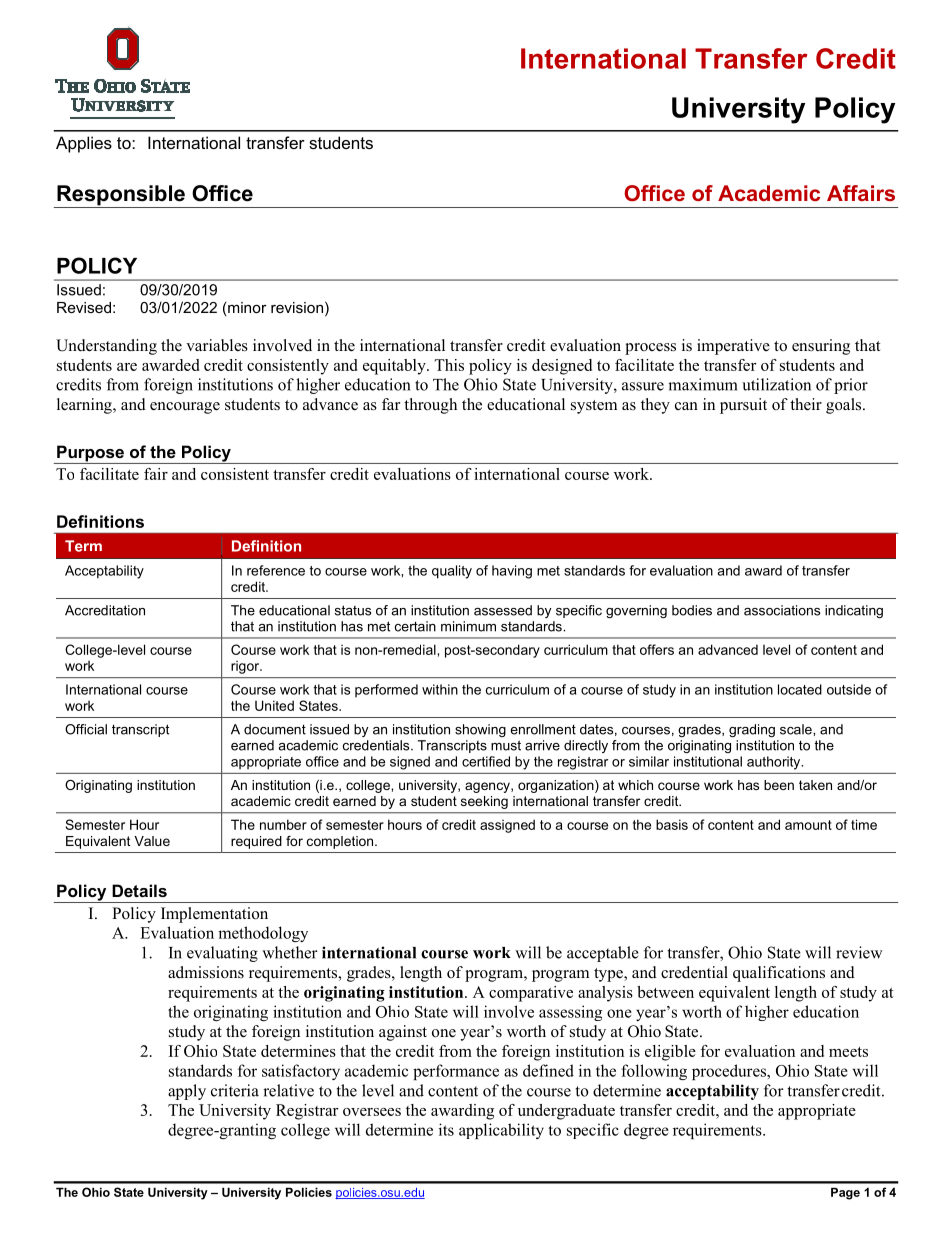 The image size is (952, 1233). I want to click on applicability, so click(501, 1131).
